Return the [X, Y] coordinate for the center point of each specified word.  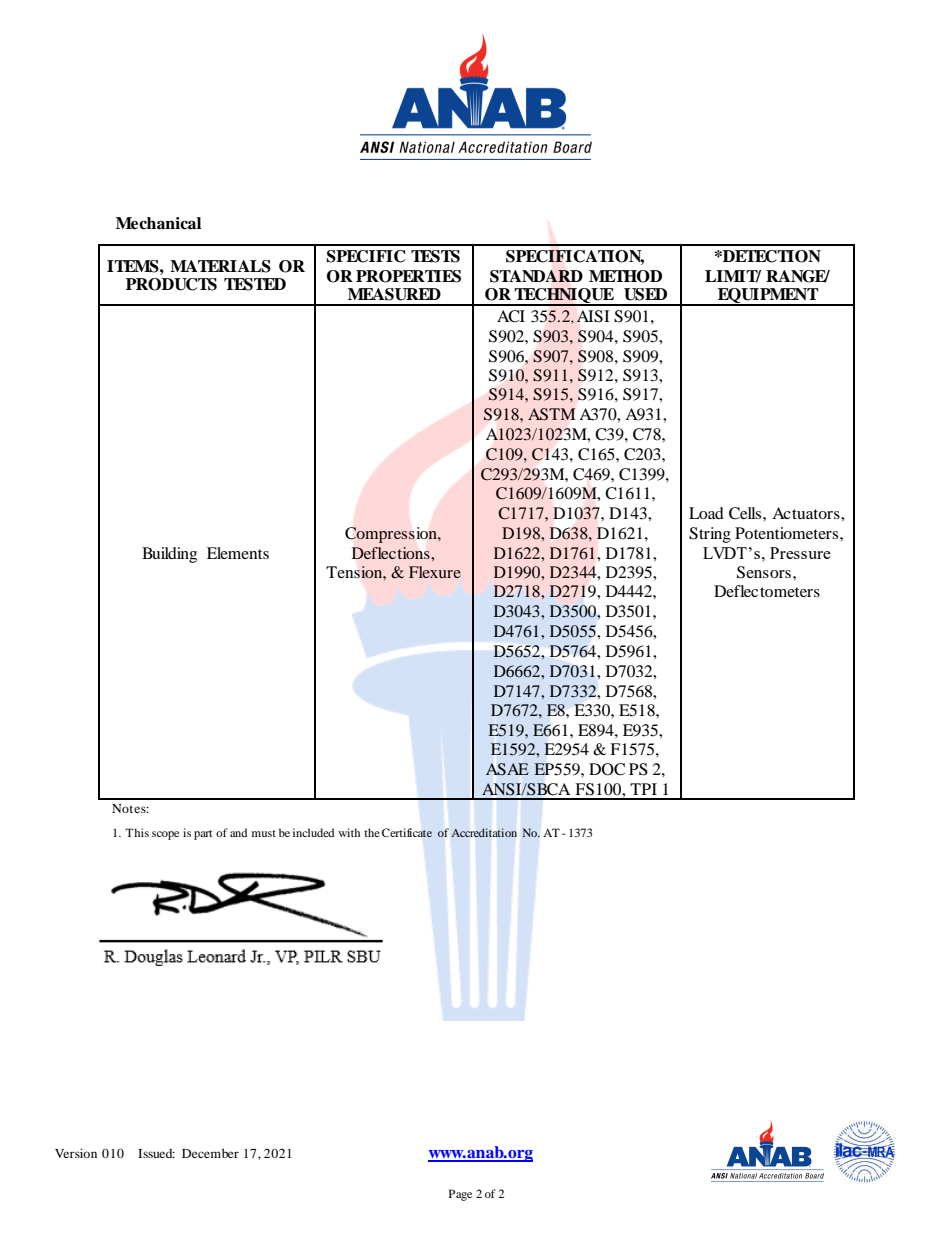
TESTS [435, 256]
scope [165, 835]
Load [706, 513]
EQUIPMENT [768, 297]
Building [169, 555]
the [372, 832]
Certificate [407, 832]
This [137, 832]
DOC [607, 769]
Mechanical [158, 223]
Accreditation [484, 832]
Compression [392, 535]
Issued [156, 1153]
